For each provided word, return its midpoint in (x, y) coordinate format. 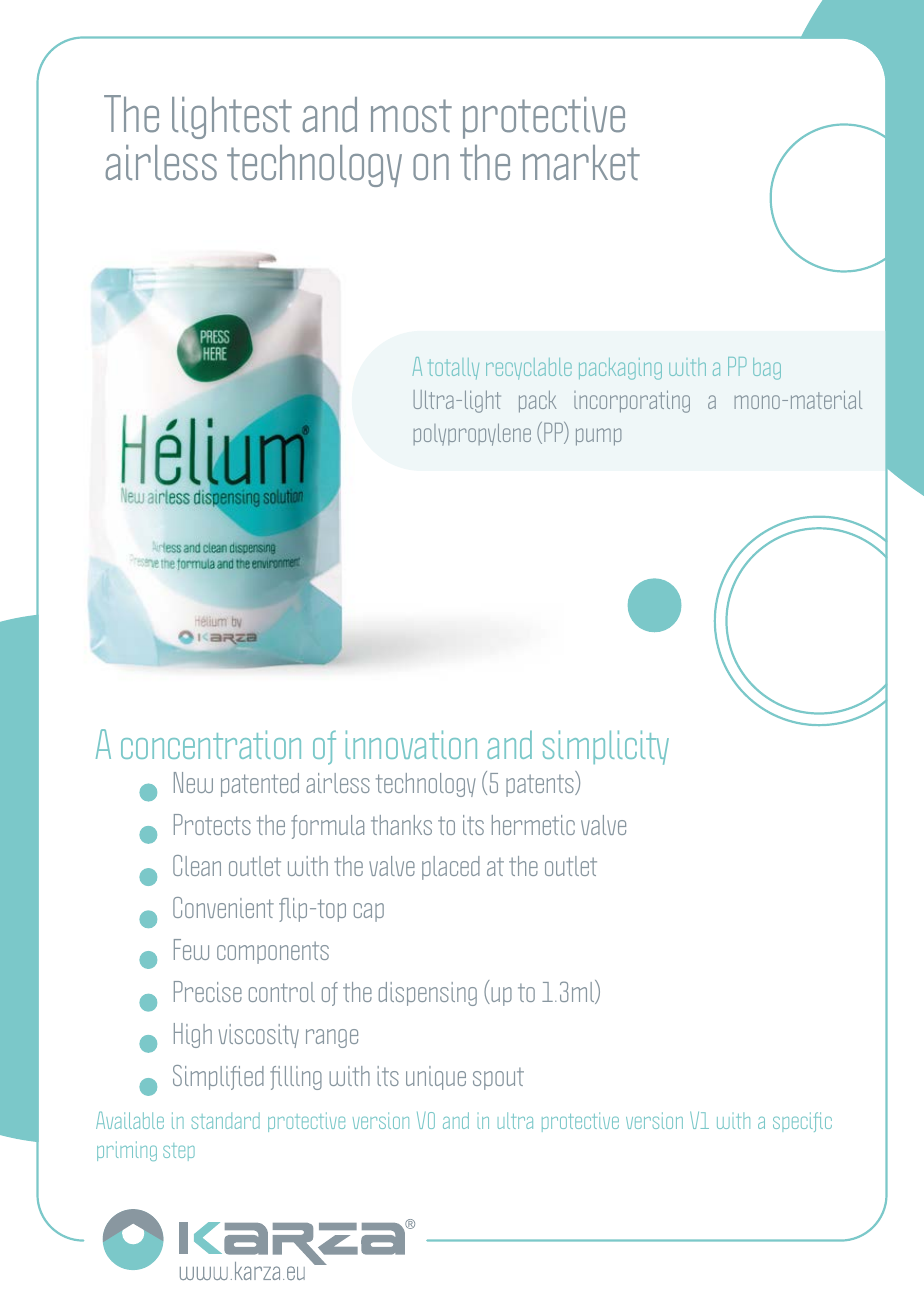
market (581, 162)
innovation (411, 744)
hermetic (533, 825)
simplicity (606, 747)
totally (454, 368)
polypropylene (472, 434)
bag (767, 369)
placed (451, 868)
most (411, 115)
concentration (211, 744)
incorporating (632, 401)
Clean (197, 865)
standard (226, 1121)
